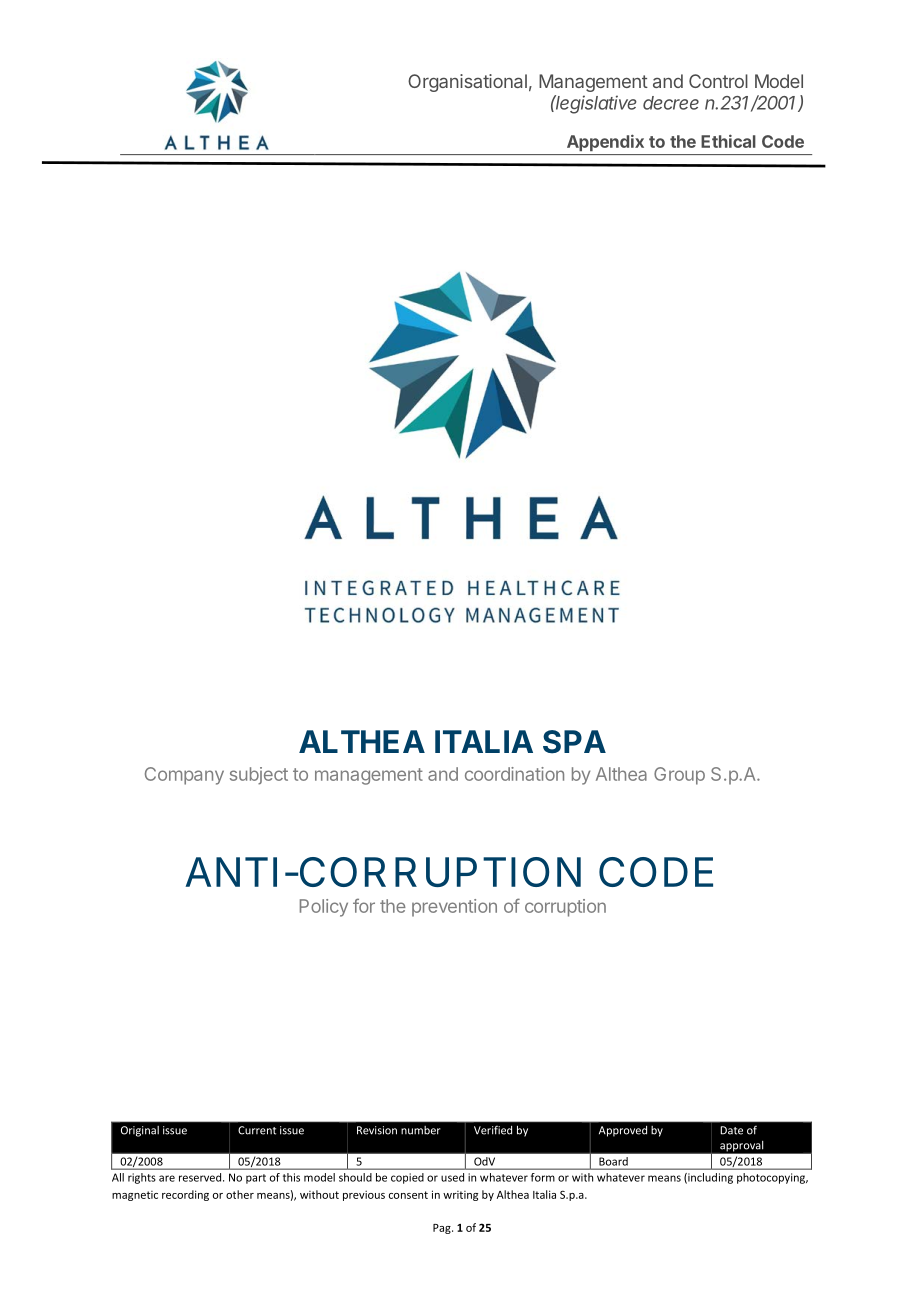 The width and height of the document is (924, 1308). I want to click on writing, so click(460, 1196).
